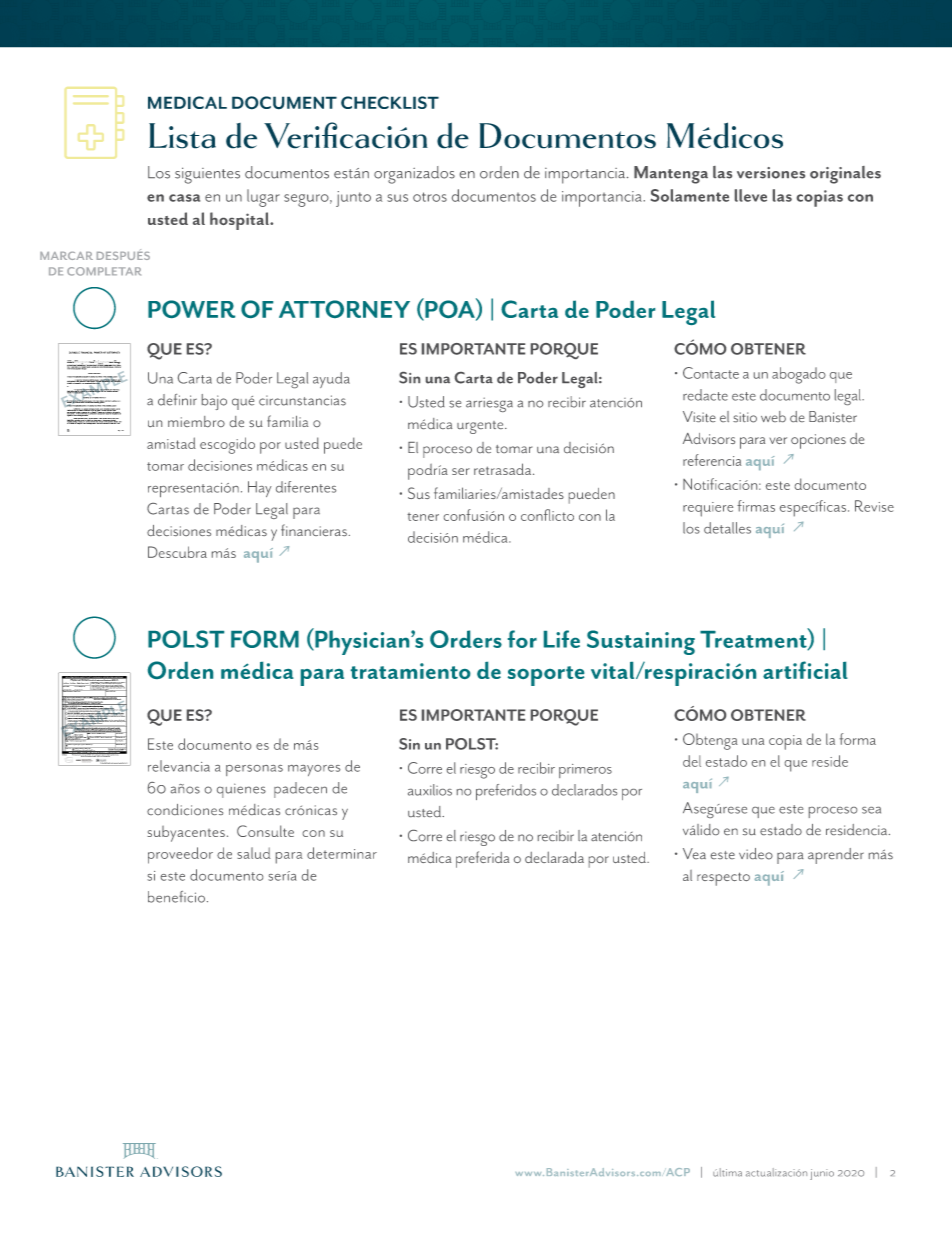  I want to click on Lista, so click(182, 136).
